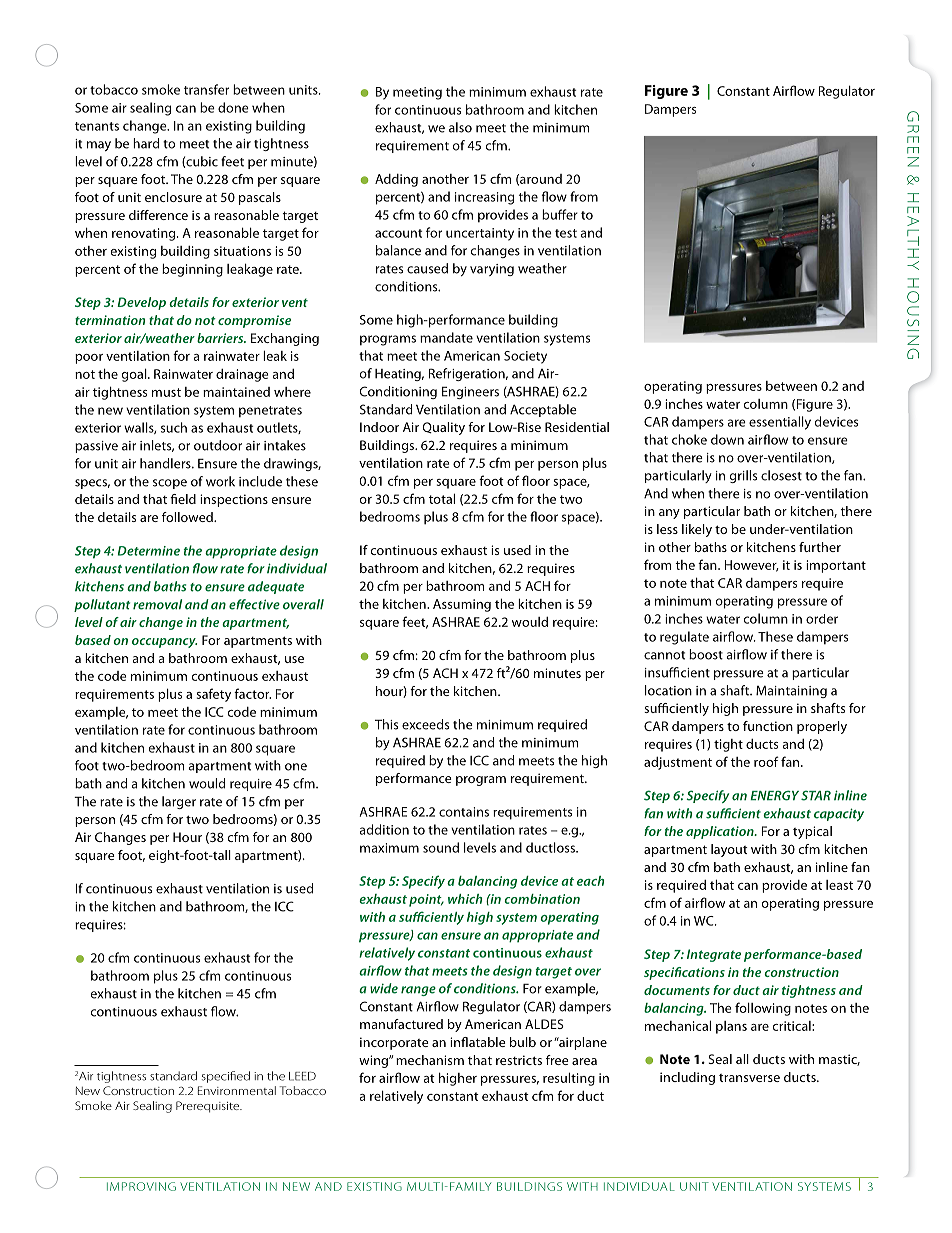 The image size is (952, 1233). I want to click on boost, so click(706, 654).
